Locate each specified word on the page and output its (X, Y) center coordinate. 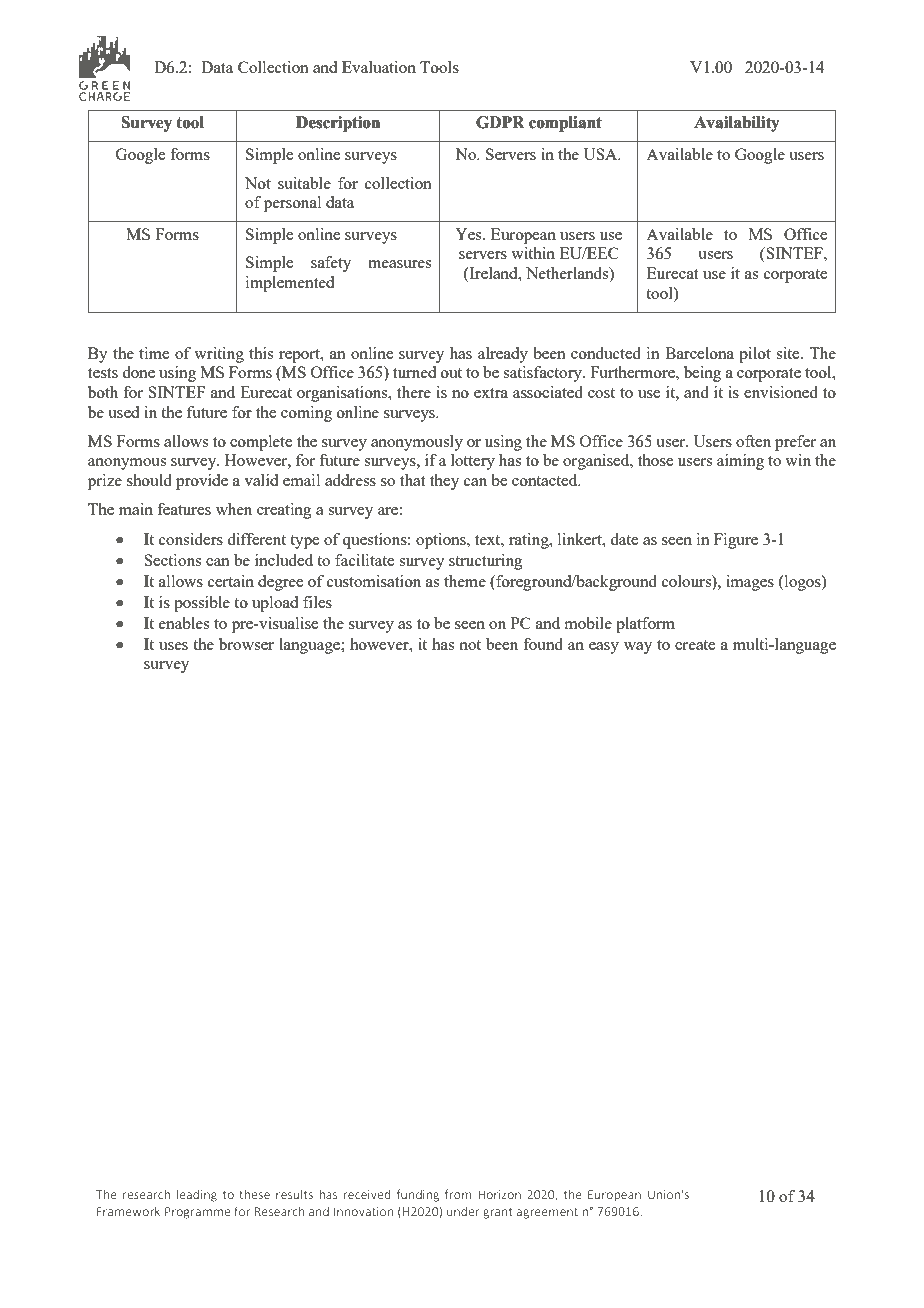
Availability (736, 124)
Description (338, 124)
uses (173, 646)
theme (465, 581)
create (695, 645)
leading (197, 1196)
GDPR (500, 122)
